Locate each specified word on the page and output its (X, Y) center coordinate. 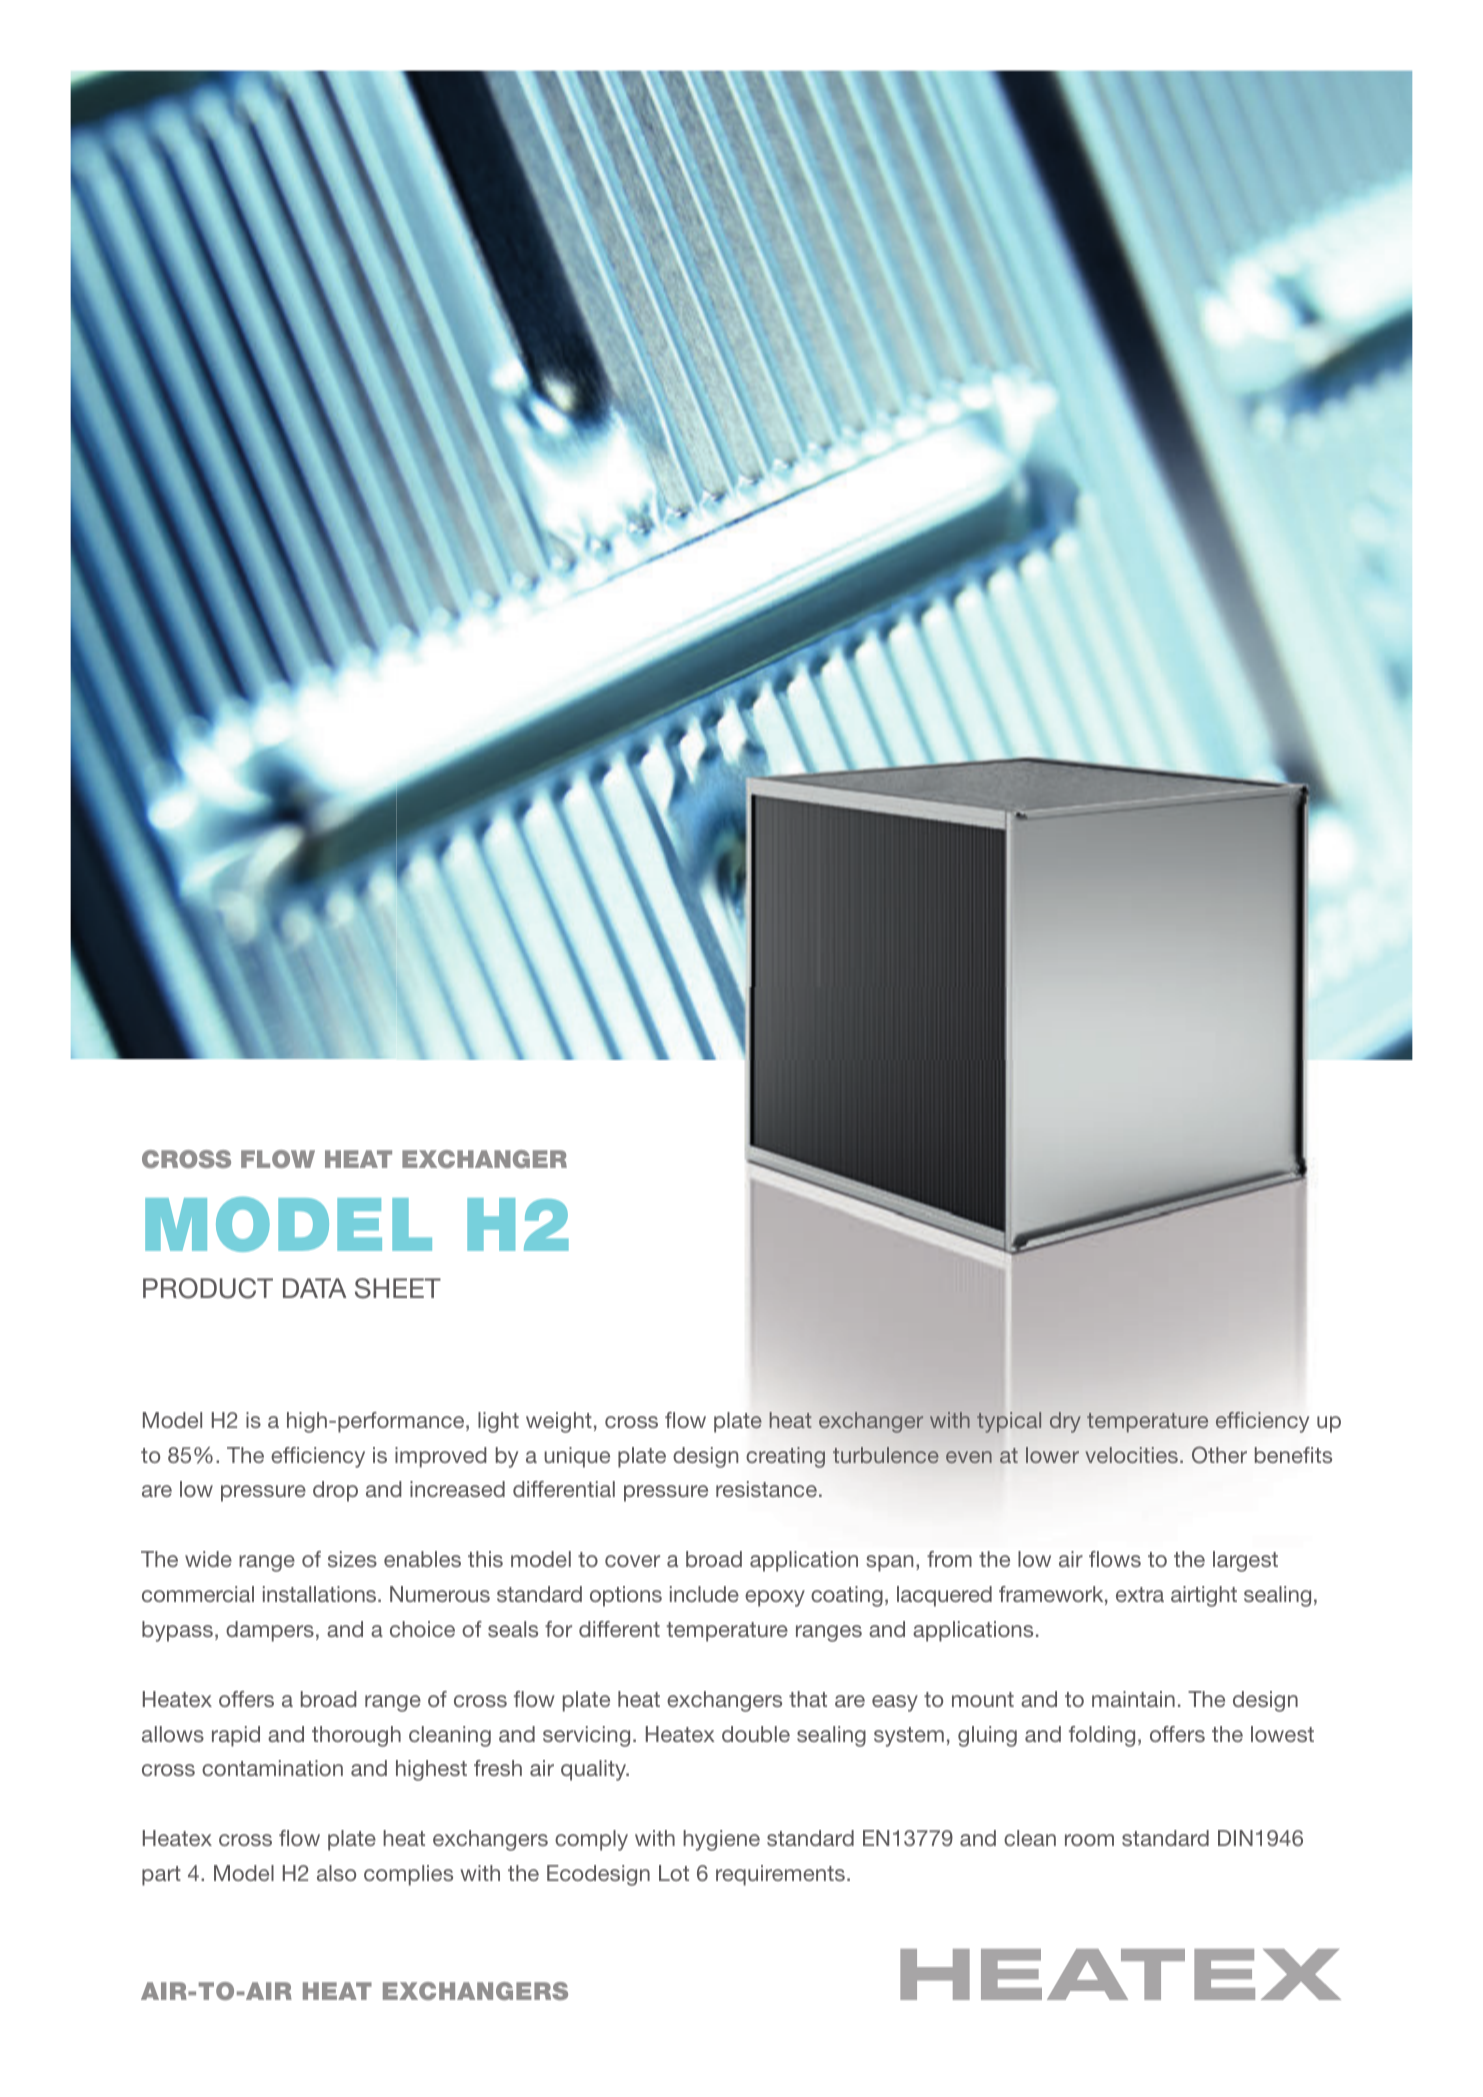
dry (1065, 1422)
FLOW (278, 1159)
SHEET (398, 1288)
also (336, 1873)
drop (335, 1491)
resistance (766, 1489)
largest (1245, 1561)
